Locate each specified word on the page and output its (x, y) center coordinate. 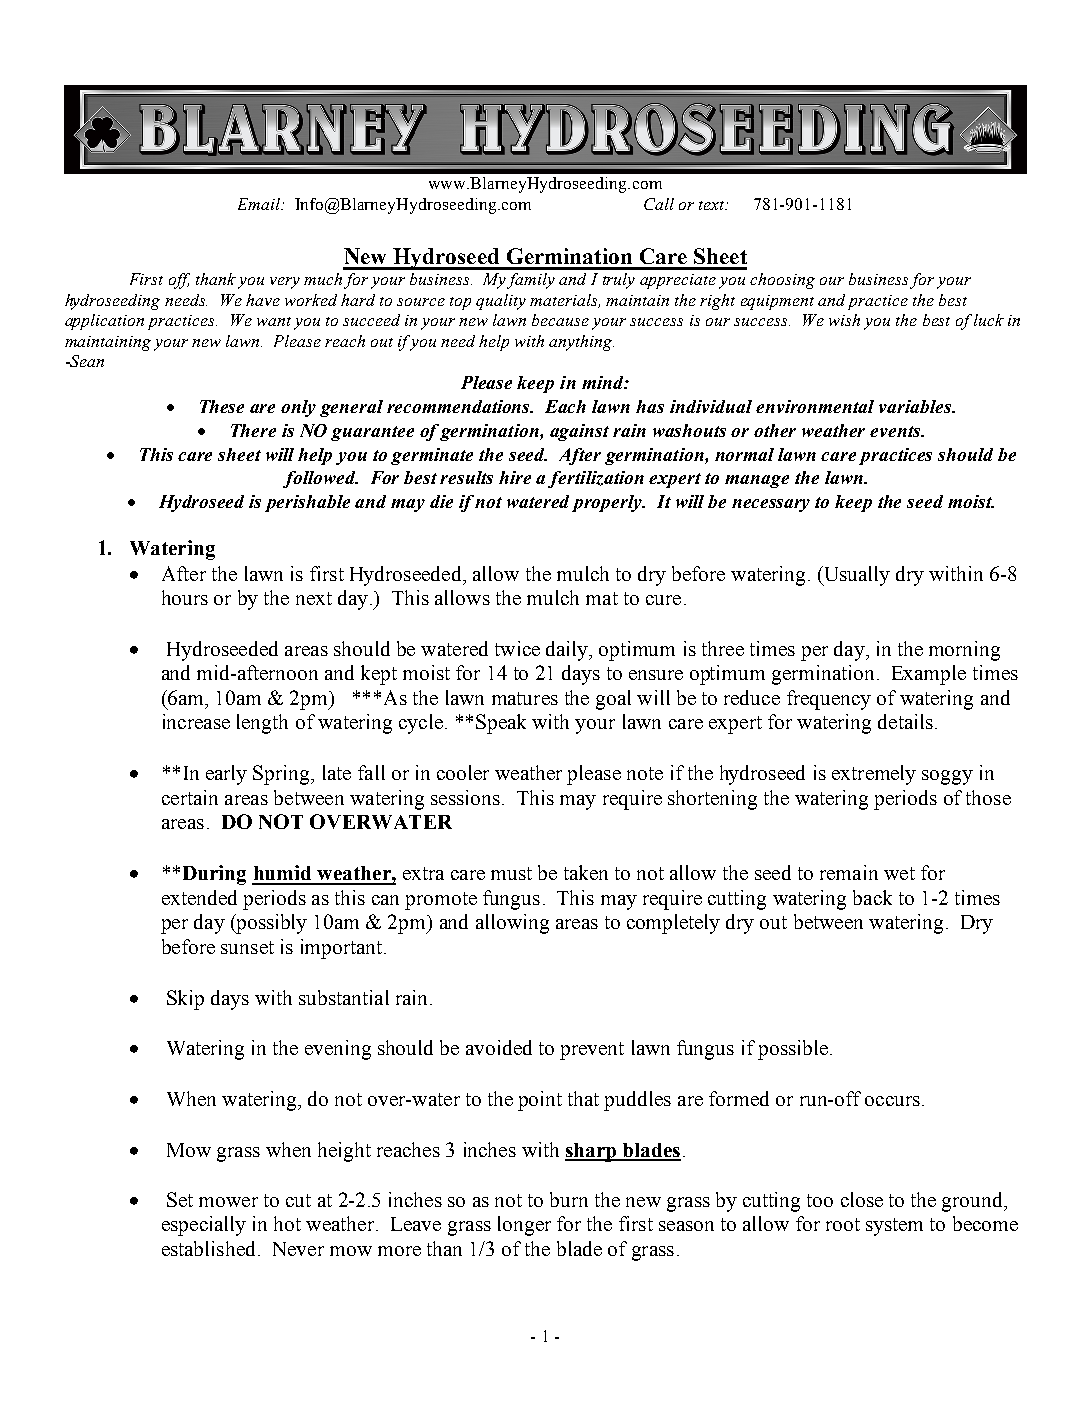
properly (608, 503)
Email (260, 204)
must (511, 873)
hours (185, 597)
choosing (782, 281)
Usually (855, 576)
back (872, 897)
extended (199, 897)
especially (204, 1226)
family (531, 281)
